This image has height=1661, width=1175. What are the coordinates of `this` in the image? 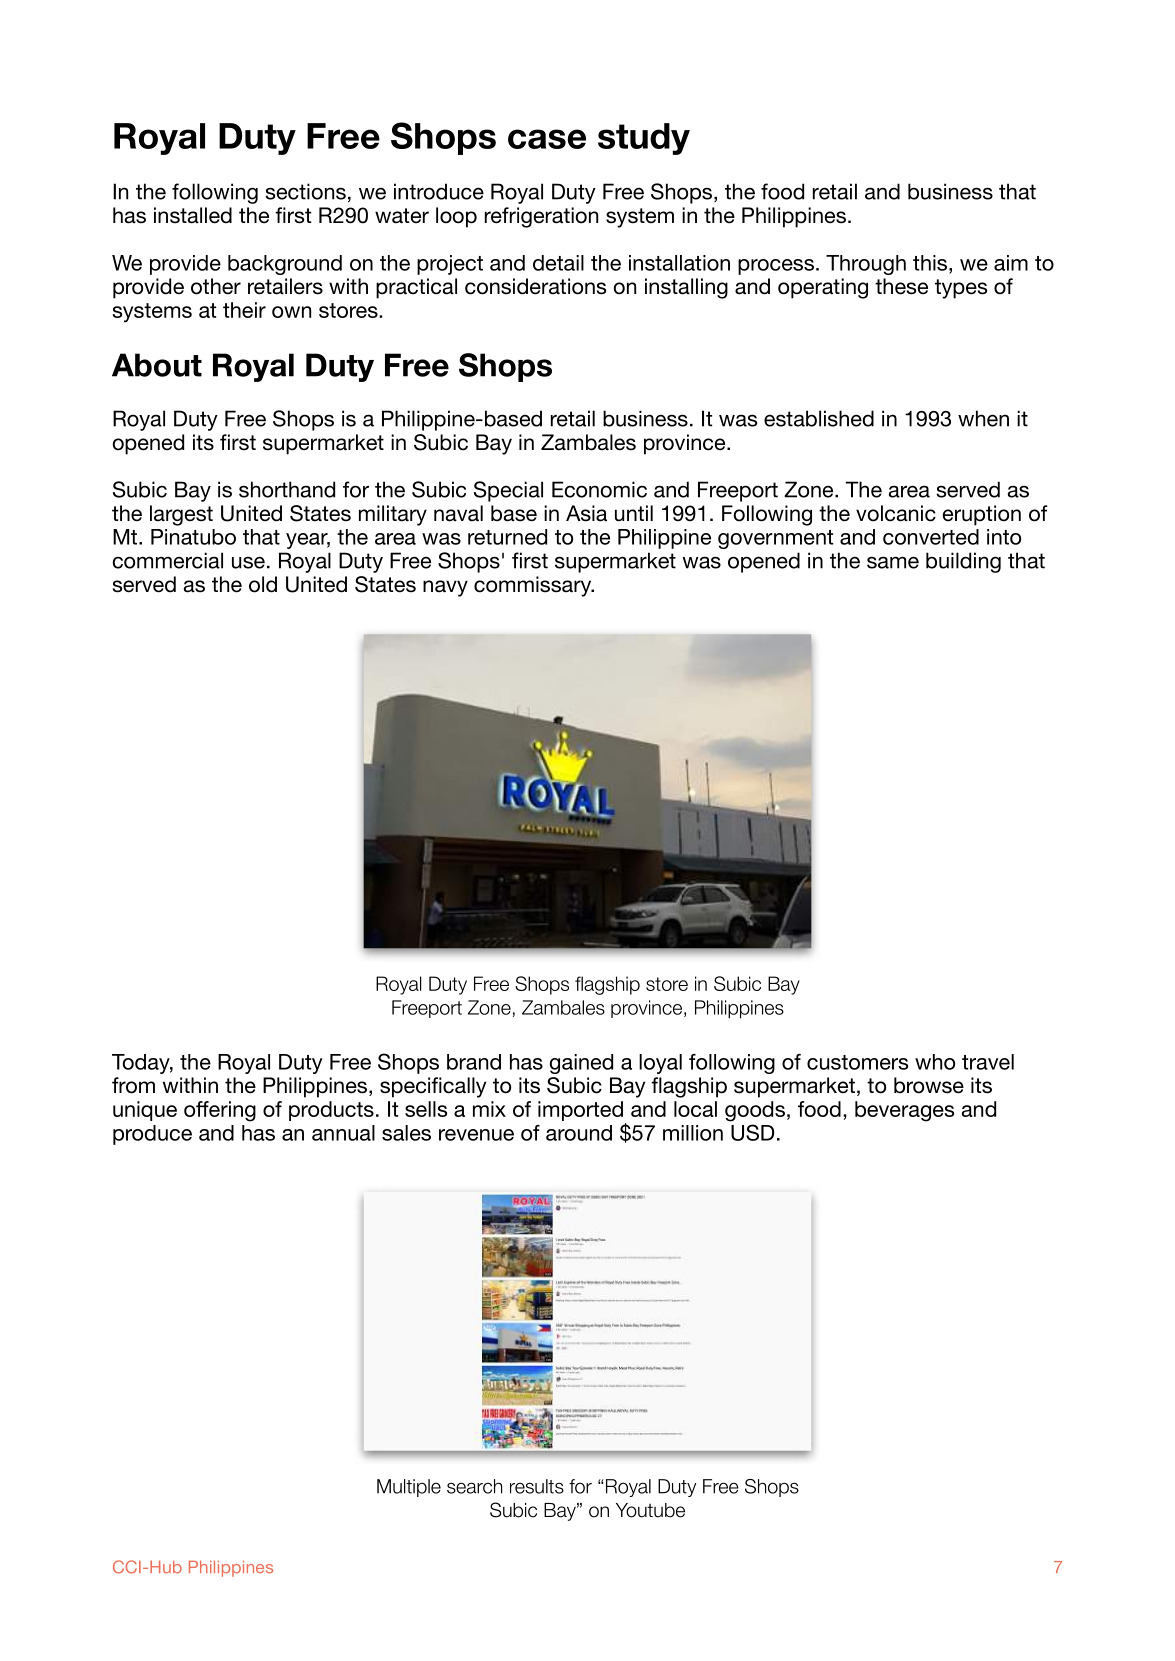 It's located at (930, 263).
